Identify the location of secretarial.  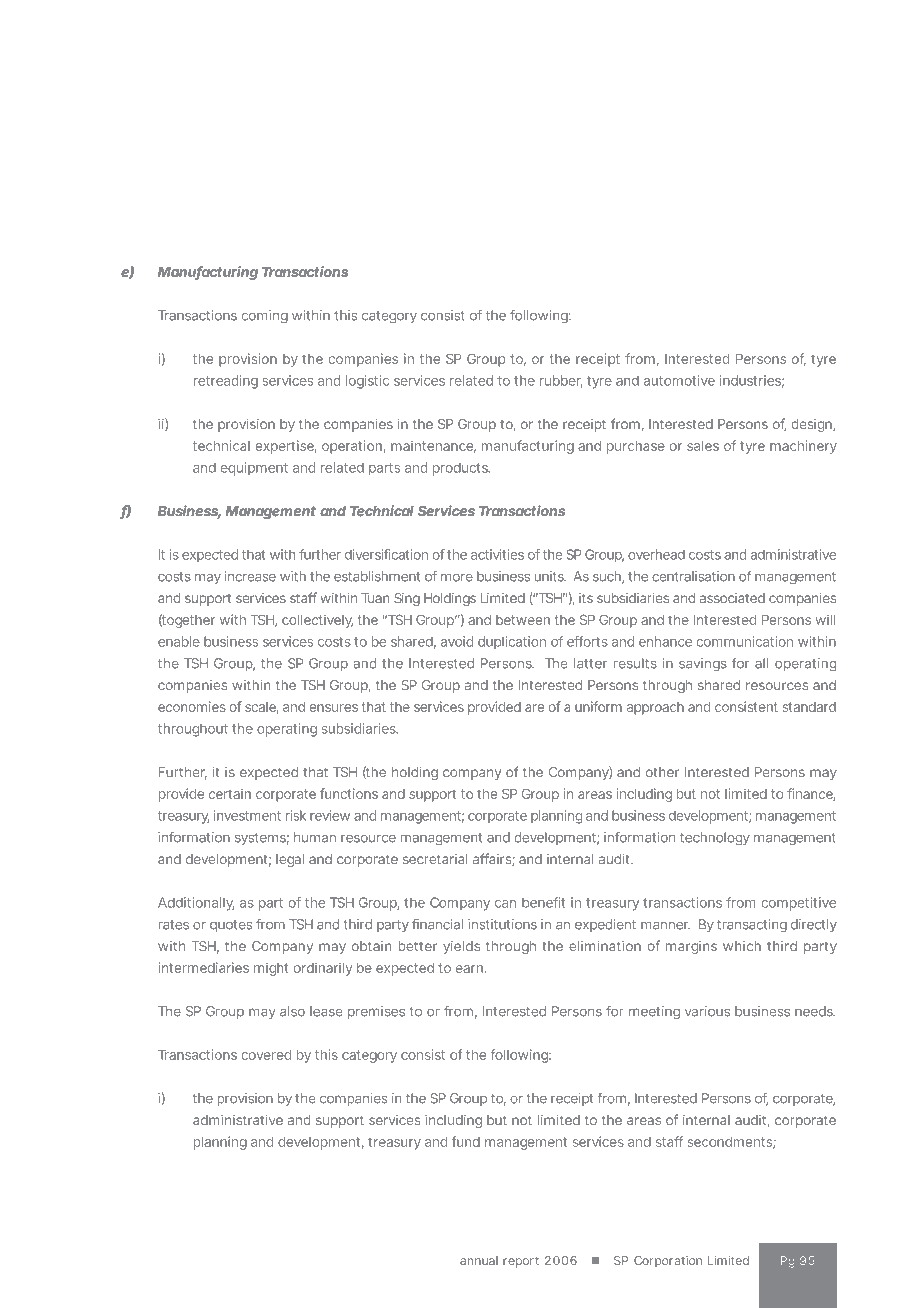
(435, 859).
